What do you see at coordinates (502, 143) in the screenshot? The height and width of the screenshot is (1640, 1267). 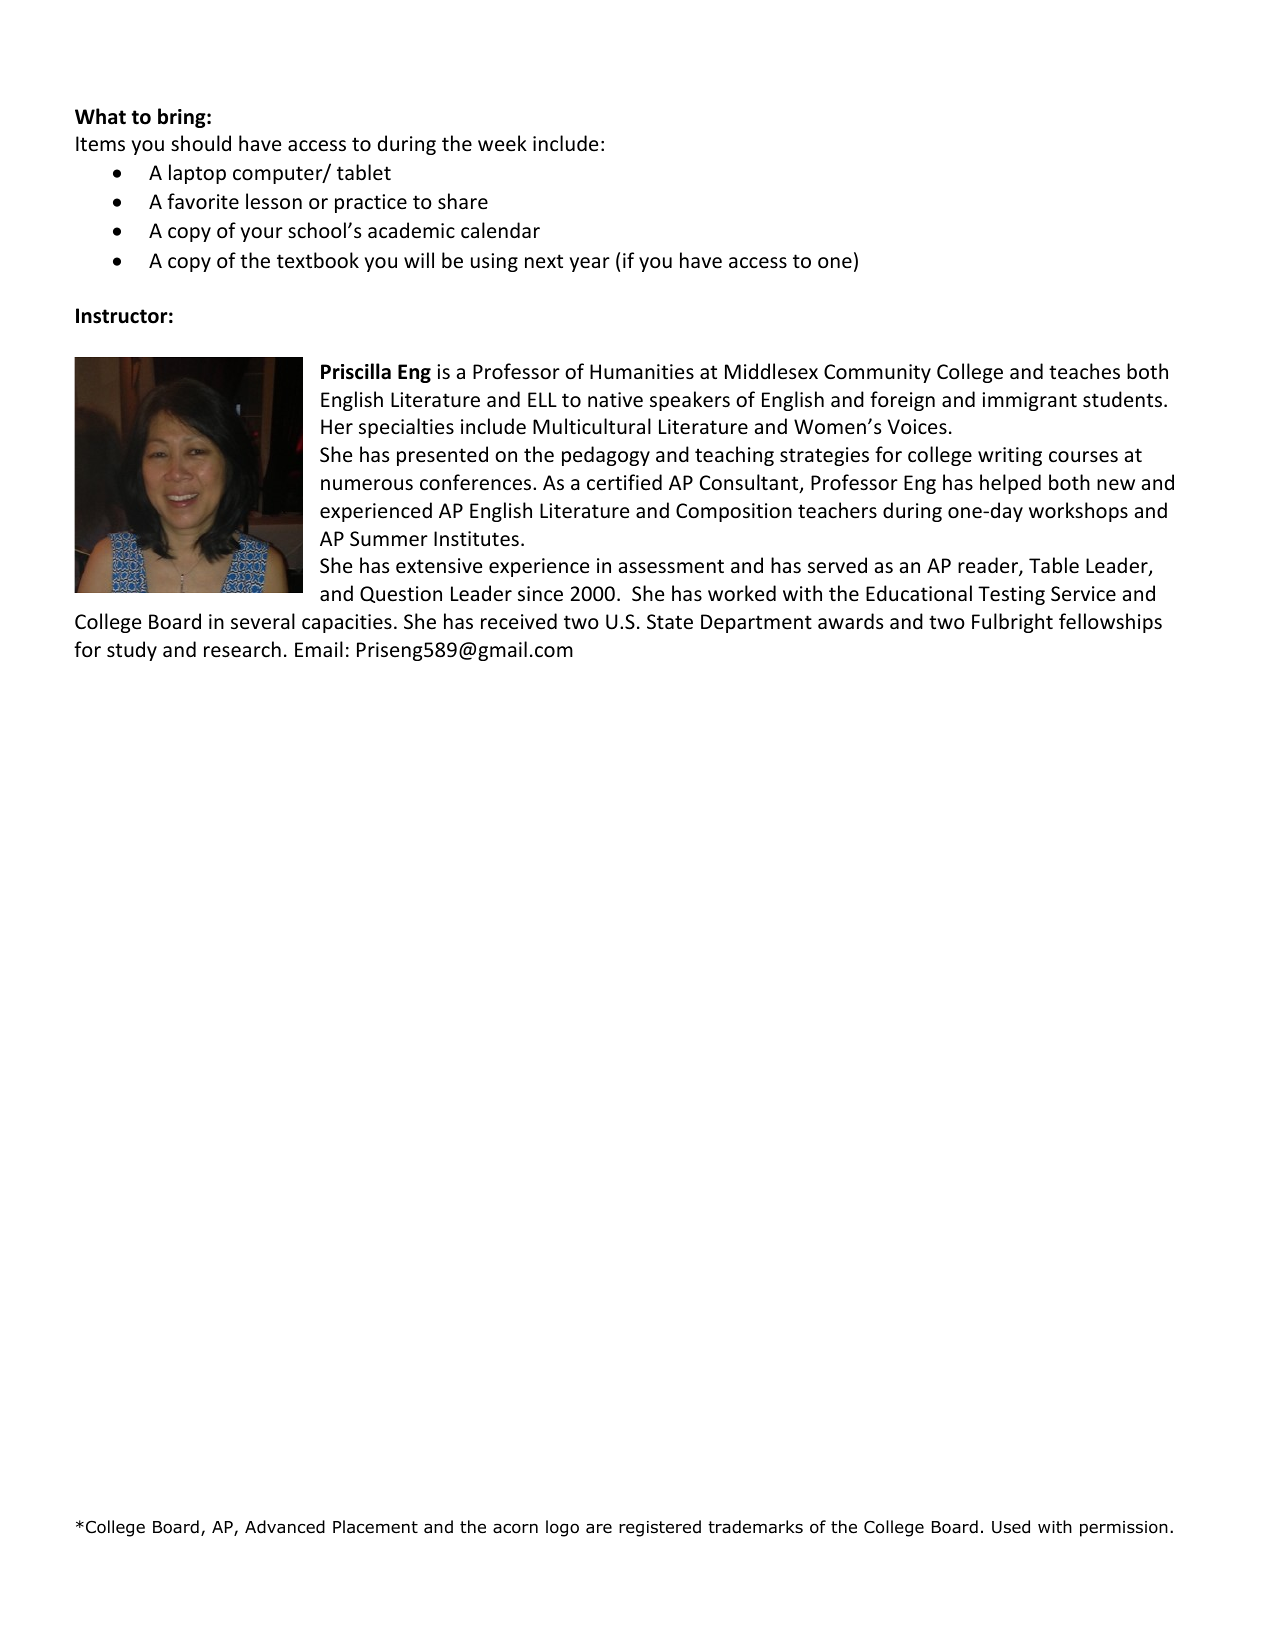 I see `week` at bounding box center [502, 143].
